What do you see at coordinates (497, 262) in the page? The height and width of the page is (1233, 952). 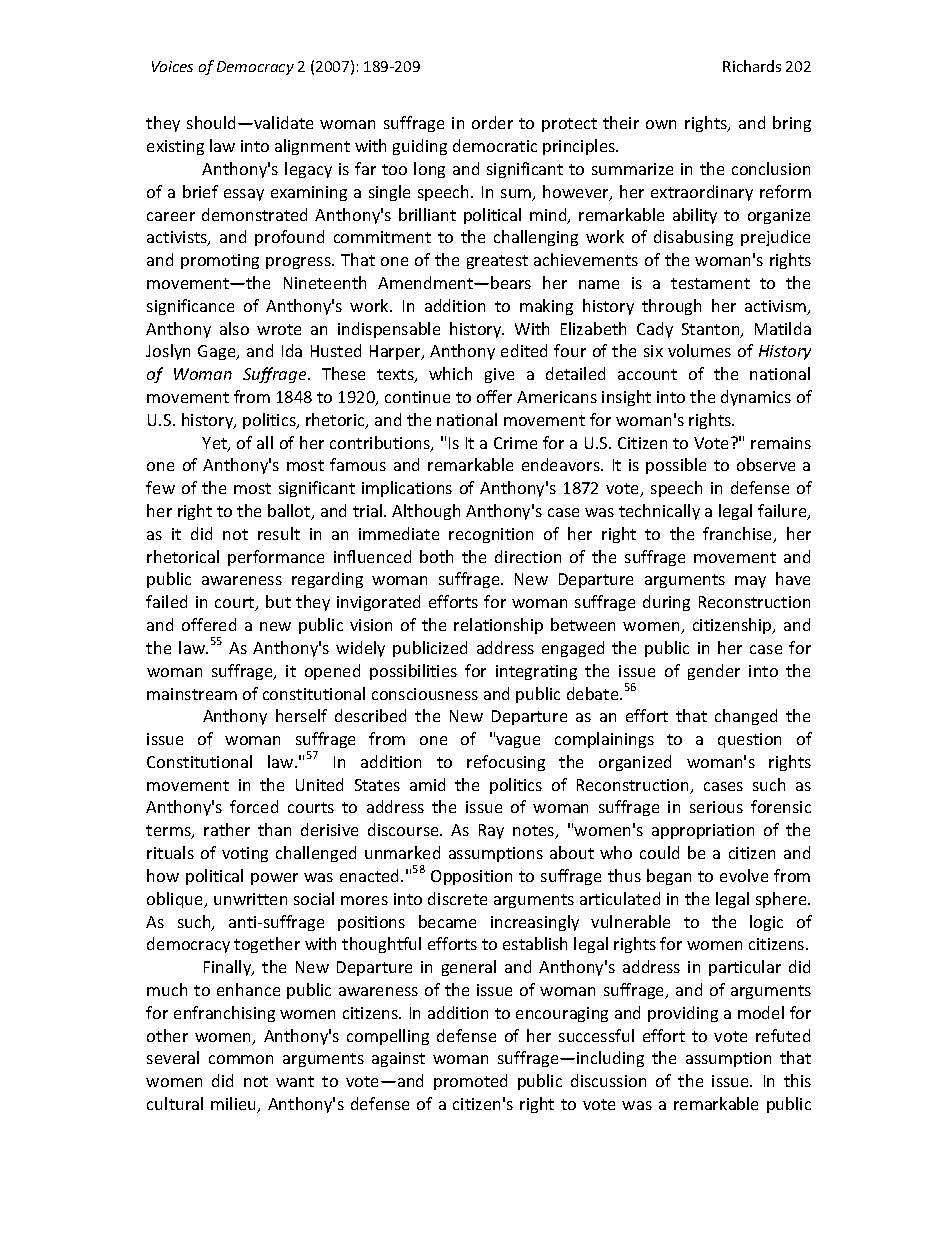 I see `greatest` at bounding box center [497, 262].
